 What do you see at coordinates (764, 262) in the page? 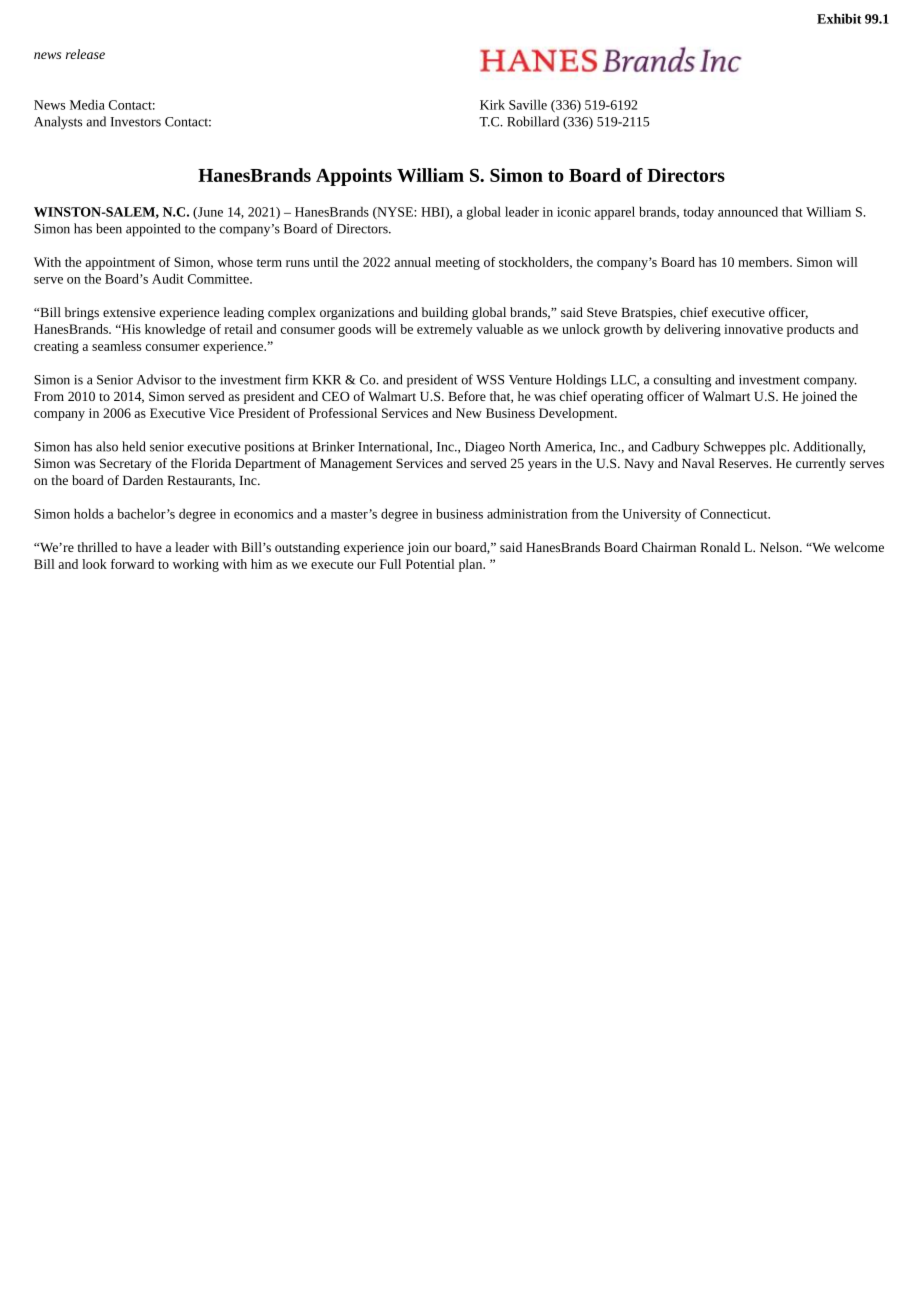
I see `members` at bounding box center [764, 262].
